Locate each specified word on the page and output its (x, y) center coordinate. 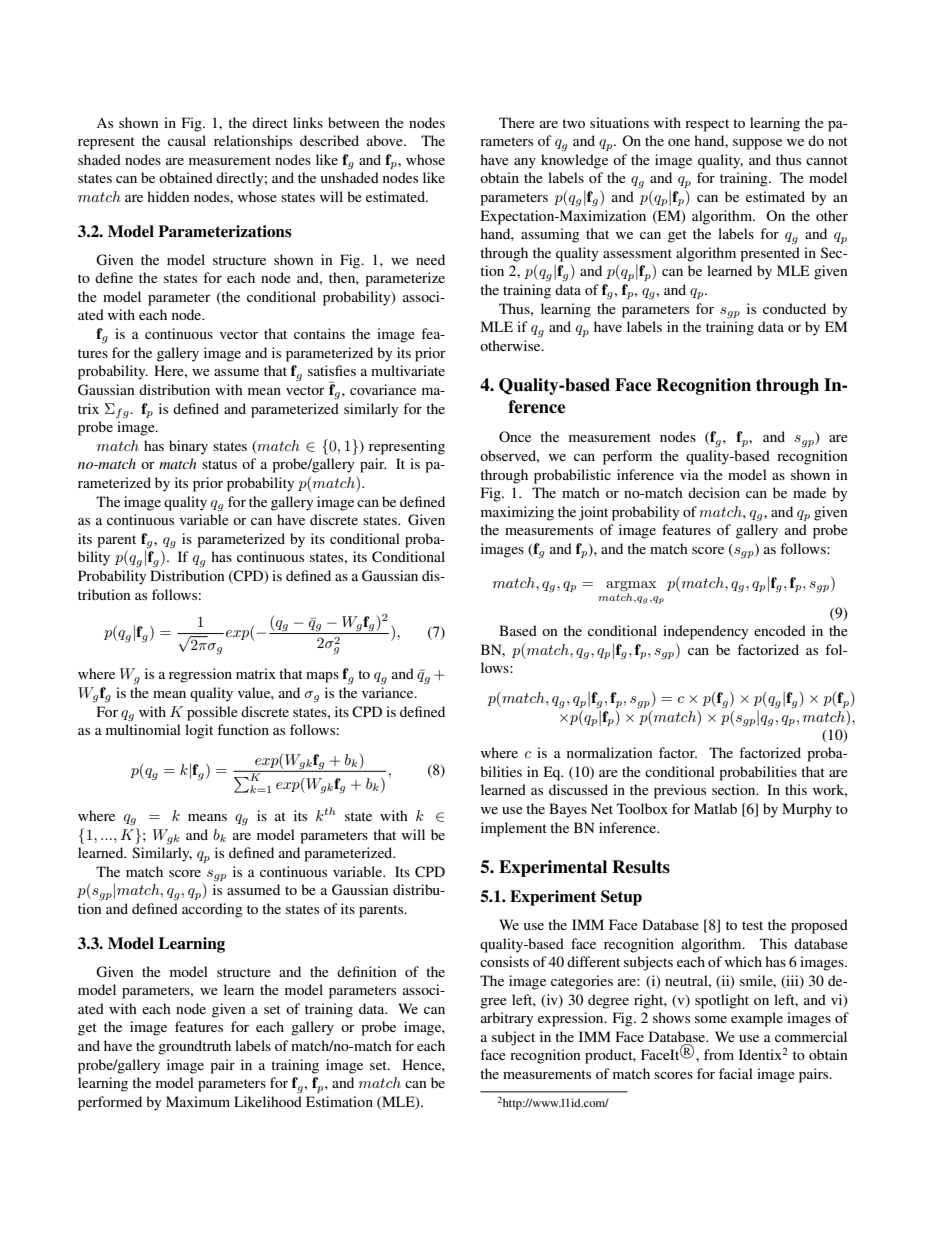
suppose (757, 144)
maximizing (517, 513)
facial (736, 1073)
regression (200, 675)
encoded (780, 630)
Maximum (198, 1101)
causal (187, 140)
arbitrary (507, 1019)
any (525, 163)
